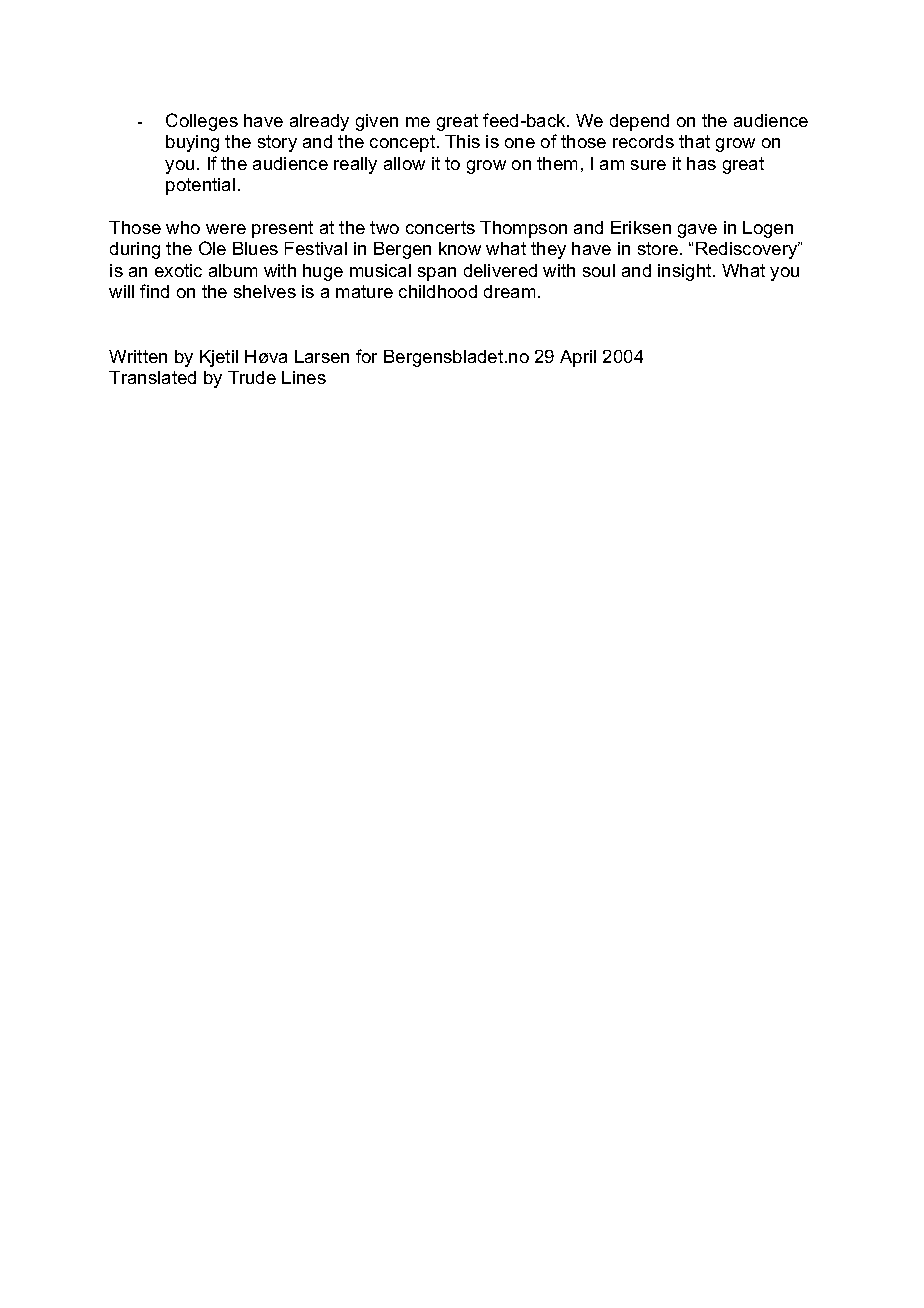 The height and width of the image is (1308, 924). What do you see at coordinates (152, 377) in the image?
I see `Translated` at bounding box center [152, 377].
